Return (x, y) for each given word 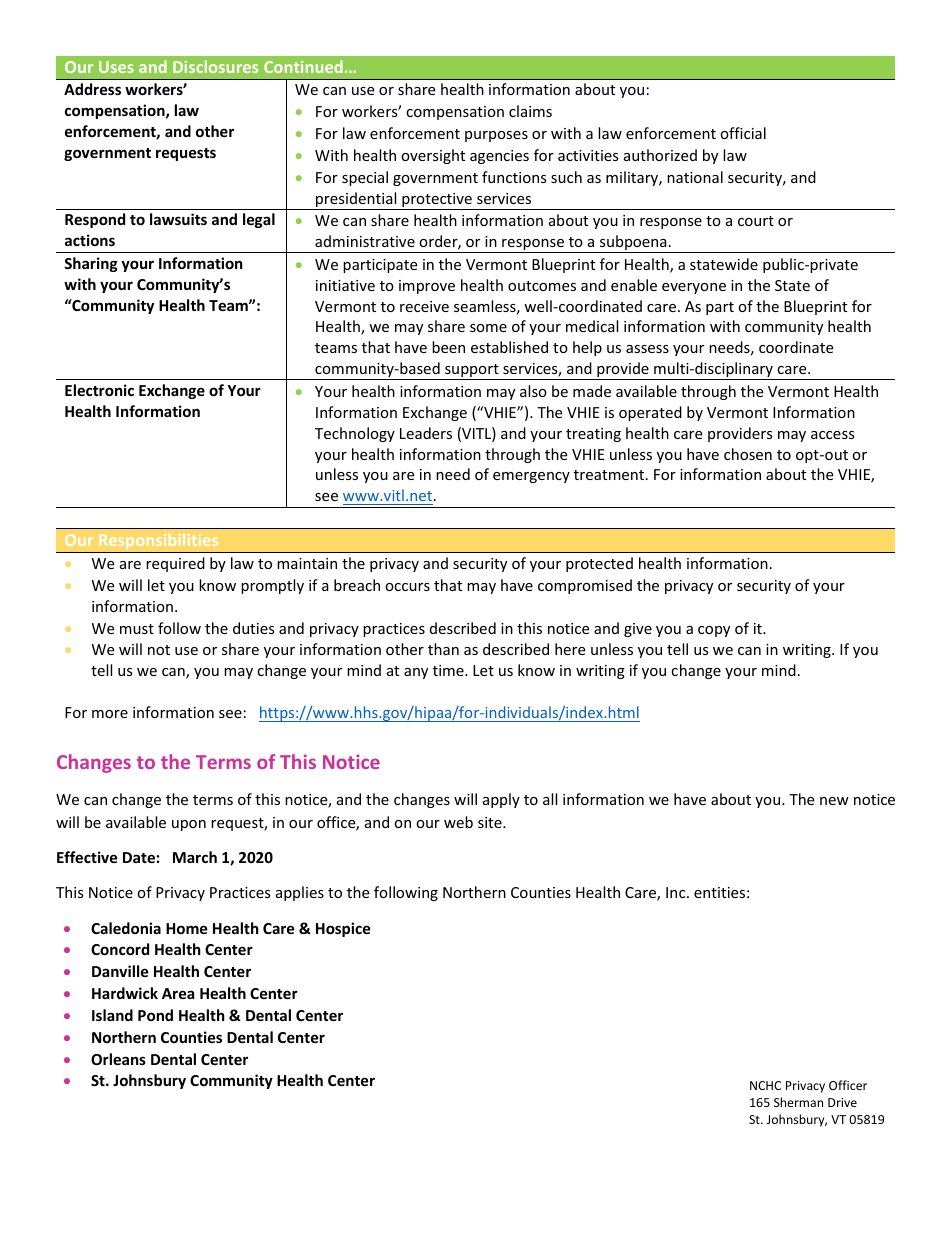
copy (714, 631)
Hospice (343, 929)
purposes (496, 136)
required (175, 564)
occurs (407, 587)
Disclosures (215, 66)
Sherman (798, 1102)
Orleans (118, 1059)
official (743, 133)
